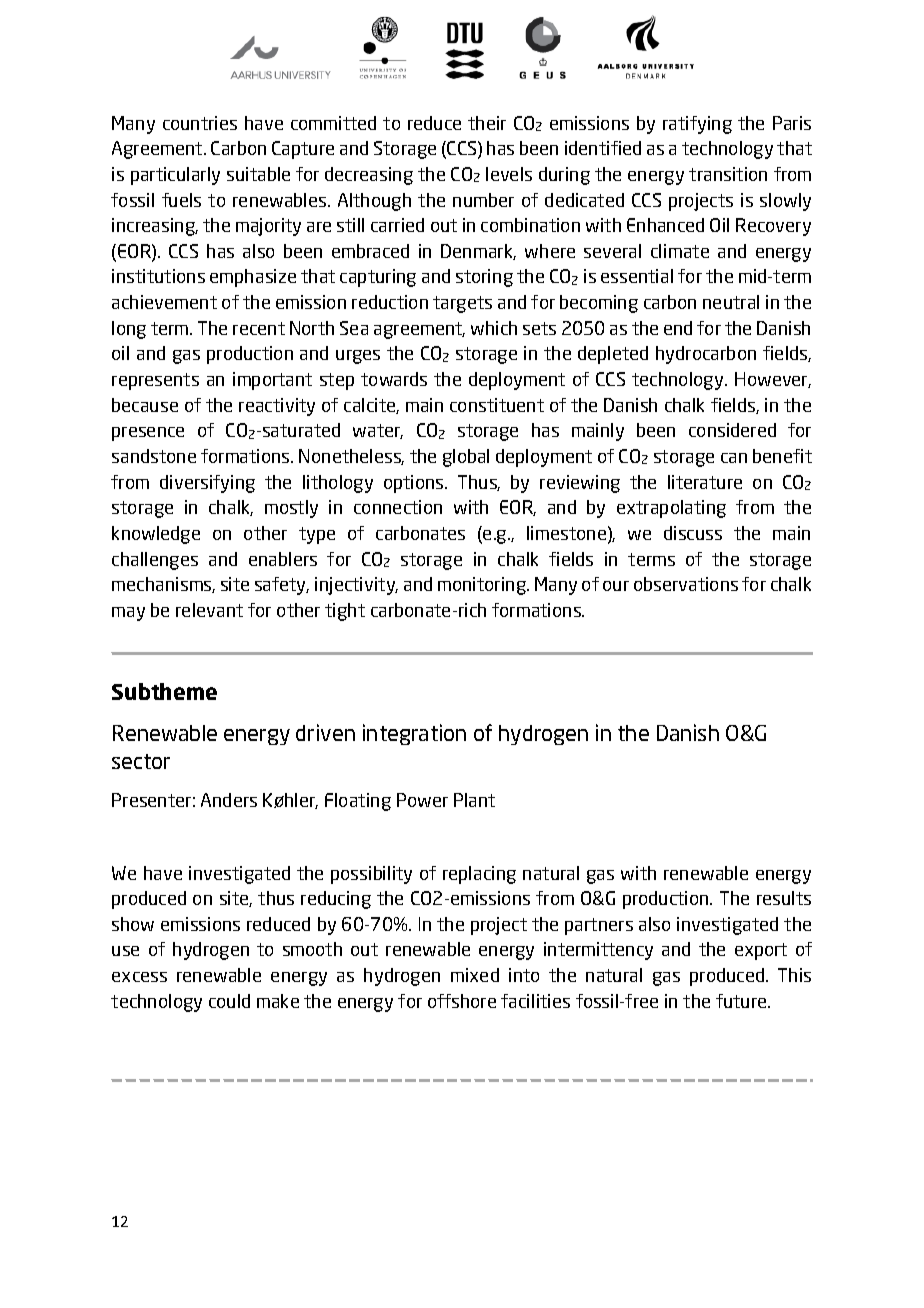  Describe the element at coordinates (148, 434) in the page. I see `presence` at that location.
